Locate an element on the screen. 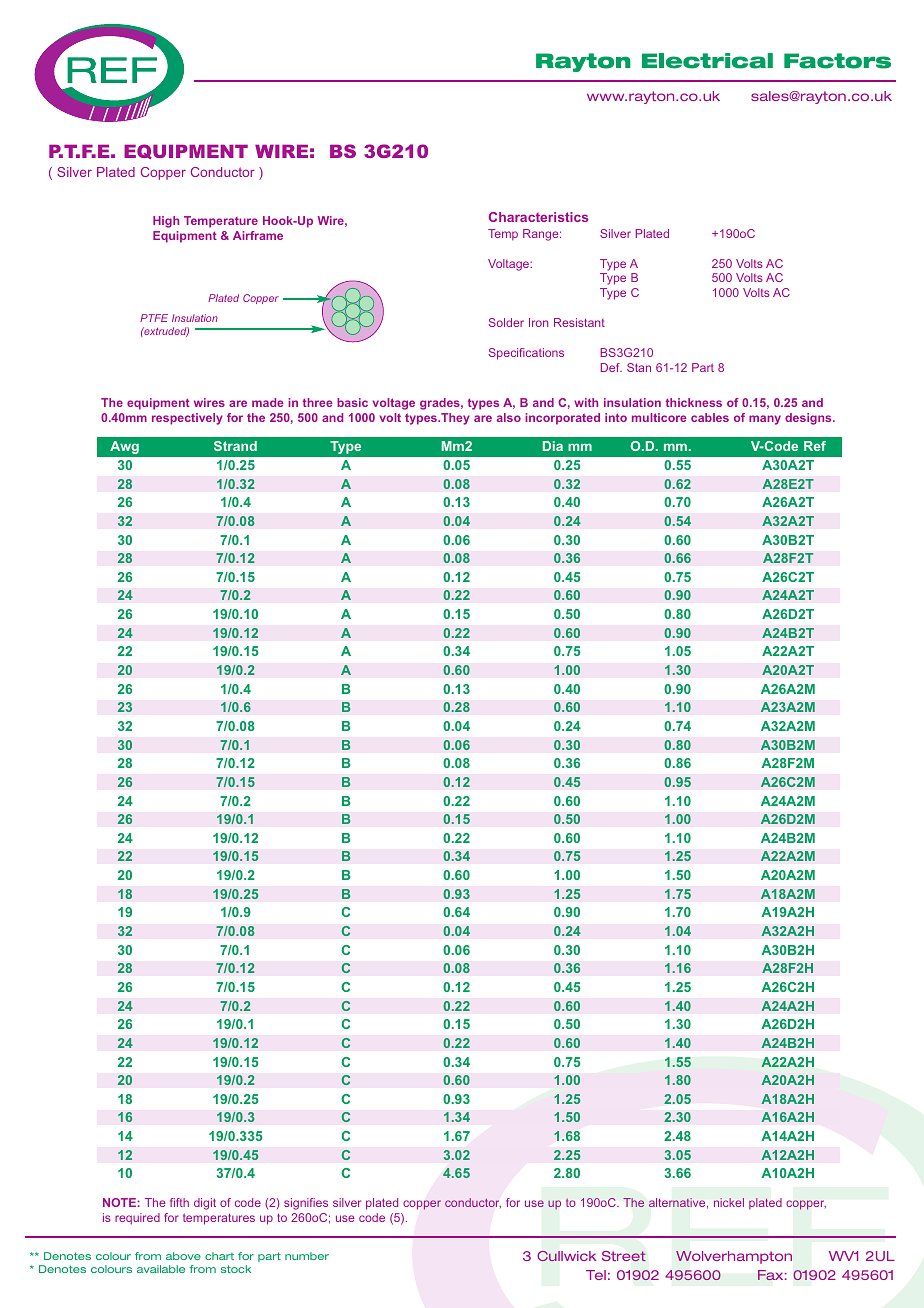  Characteristics is located at coordinates (538, 217).
